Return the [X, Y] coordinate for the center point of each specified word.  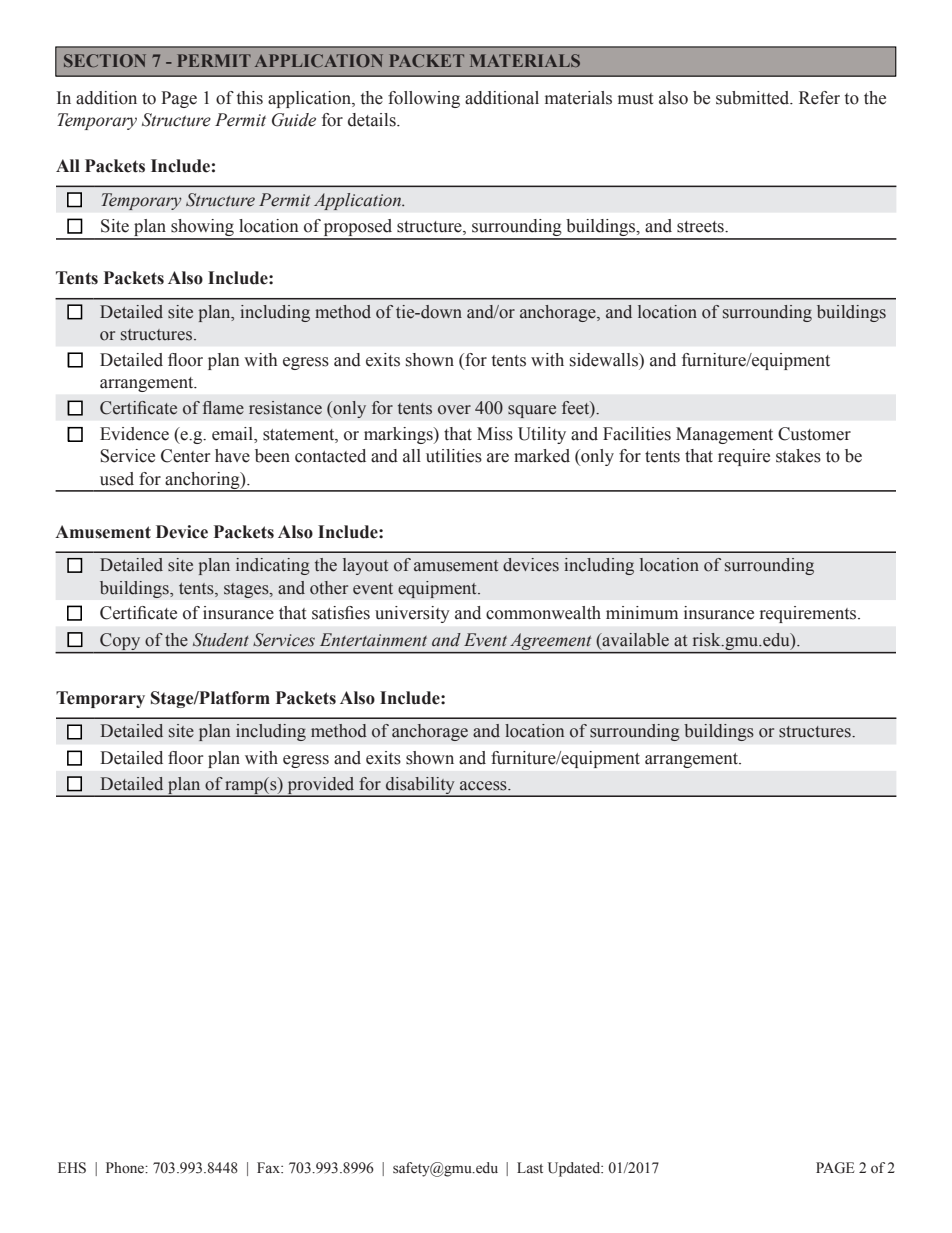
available [634, 640]
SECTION [105, 60]
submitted [754, 98]
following [424, 99]
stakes [798, 456]
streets [701, 227]
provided [321, 786]
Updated [575, 1169]
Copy [120, 641]
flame [223, 408]
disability [420, 786]
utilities [454, 456]
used [117, 479]
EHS [72, 1168]
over [454, 410]
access [484, 786]
